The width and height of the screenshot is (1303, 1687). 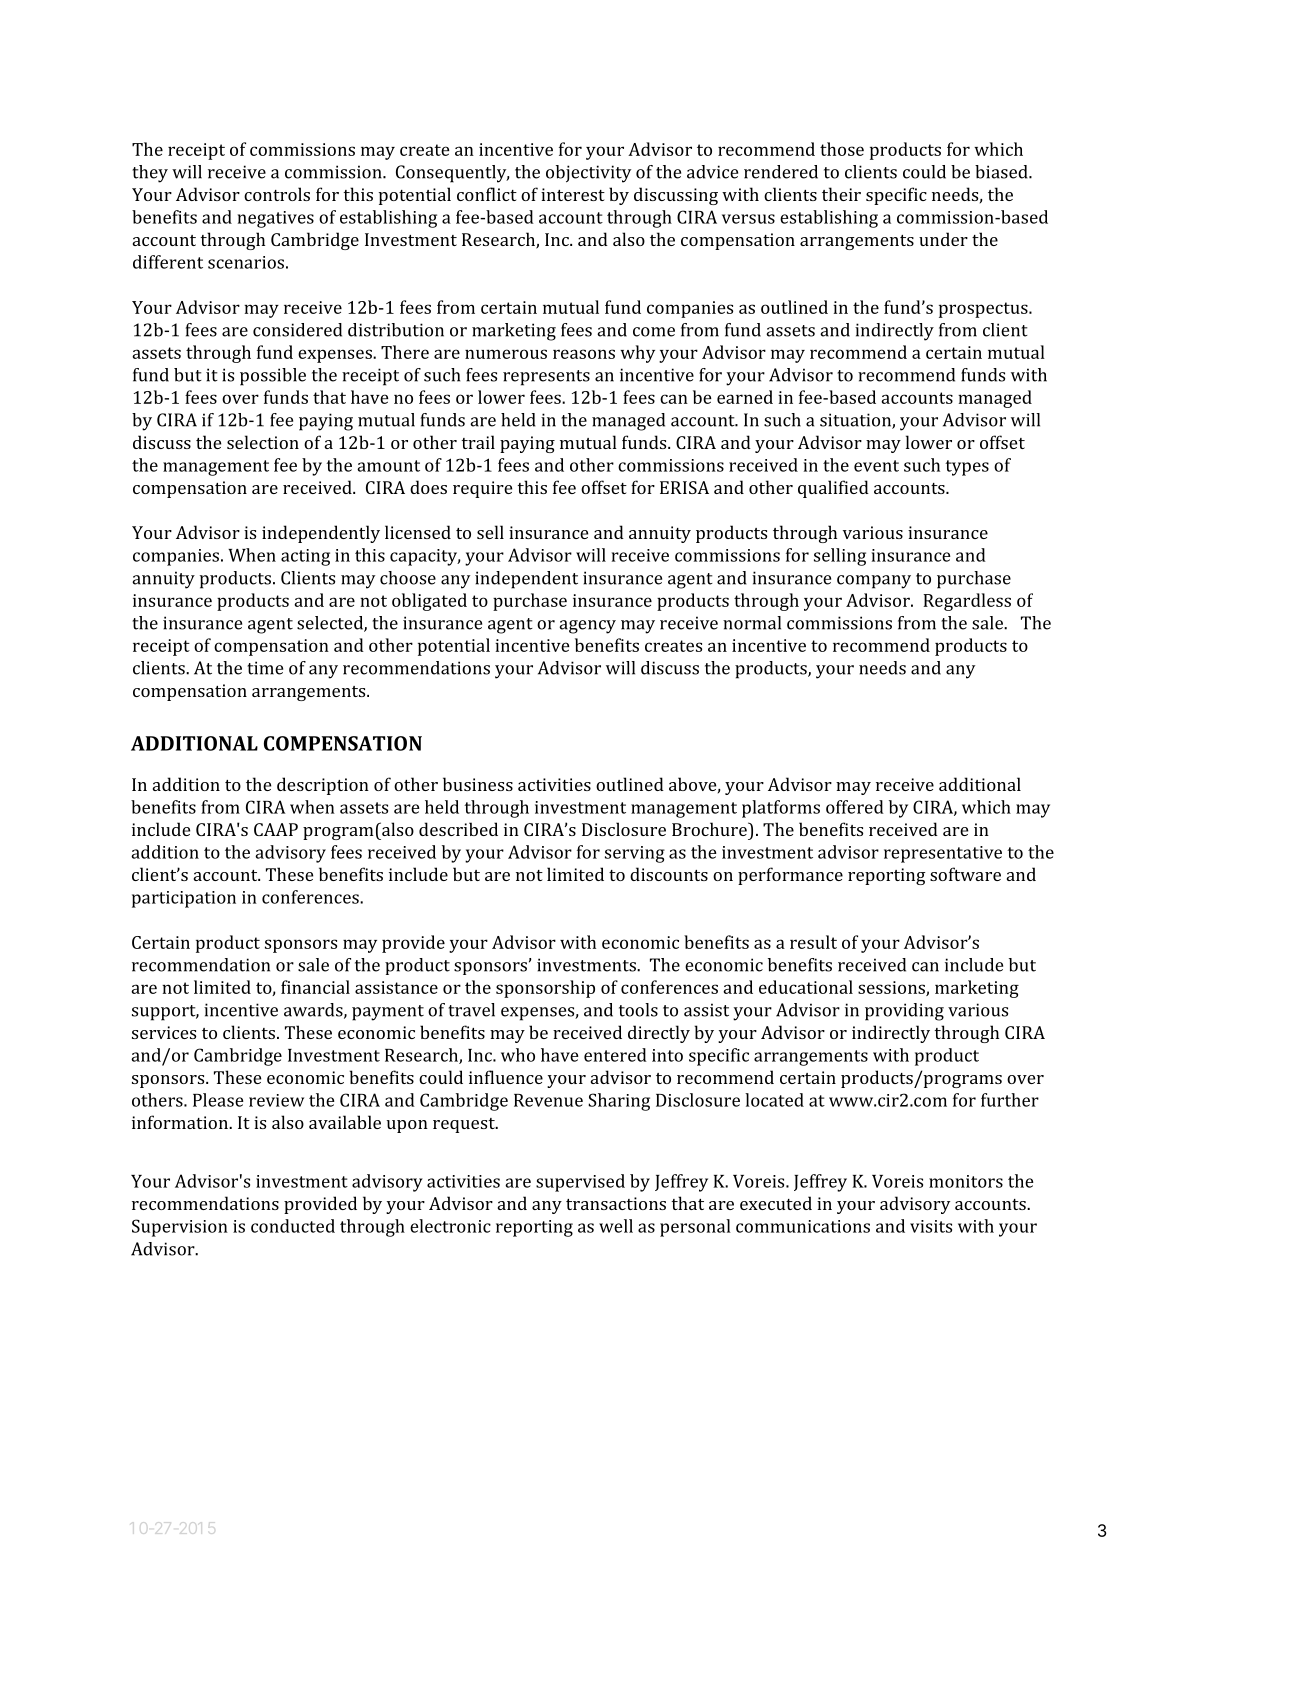 What do you see at coordinates (833, 489) in the screenshot?
I see `qualified` at bounding box center [833, 489].
